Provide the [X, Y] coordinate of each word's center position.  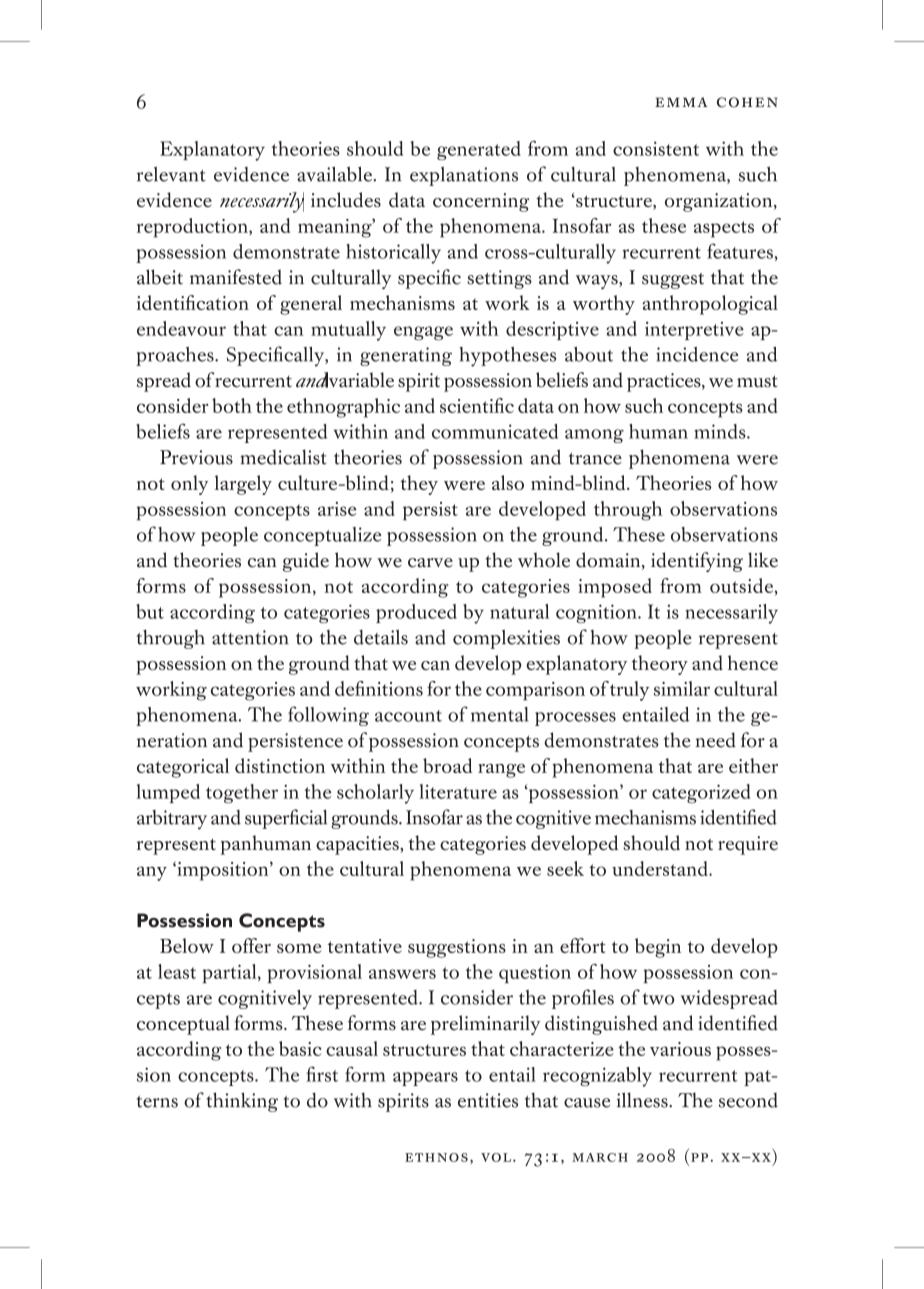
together [242, 794]
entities [488, 1100]
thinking [242, 1102]
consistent [656, 148]
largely [243, 485]
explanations [464, 176]
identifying [697, 562]
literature [458, 791]
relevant [171, 174]
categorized [701, 794]
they [419, 485]
